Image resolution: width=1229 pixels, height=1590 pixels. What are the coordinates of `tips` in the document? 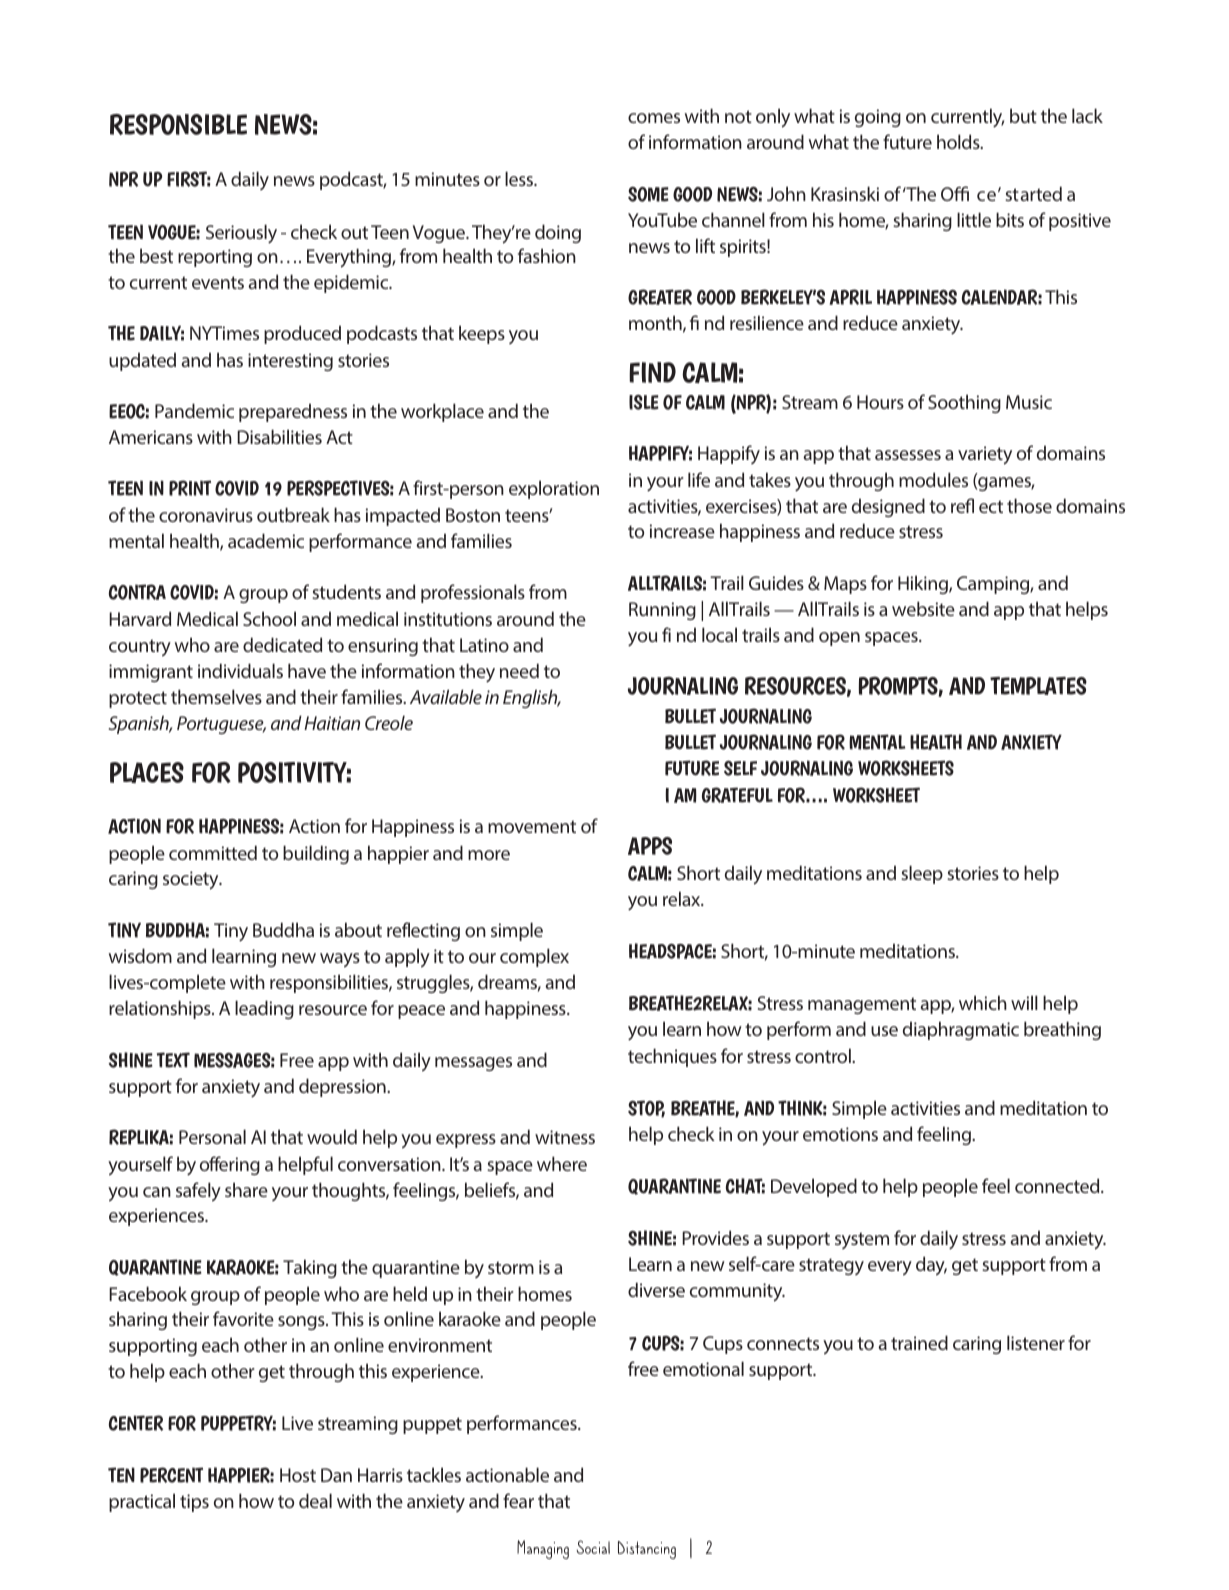 It's located at (194, 1503).
